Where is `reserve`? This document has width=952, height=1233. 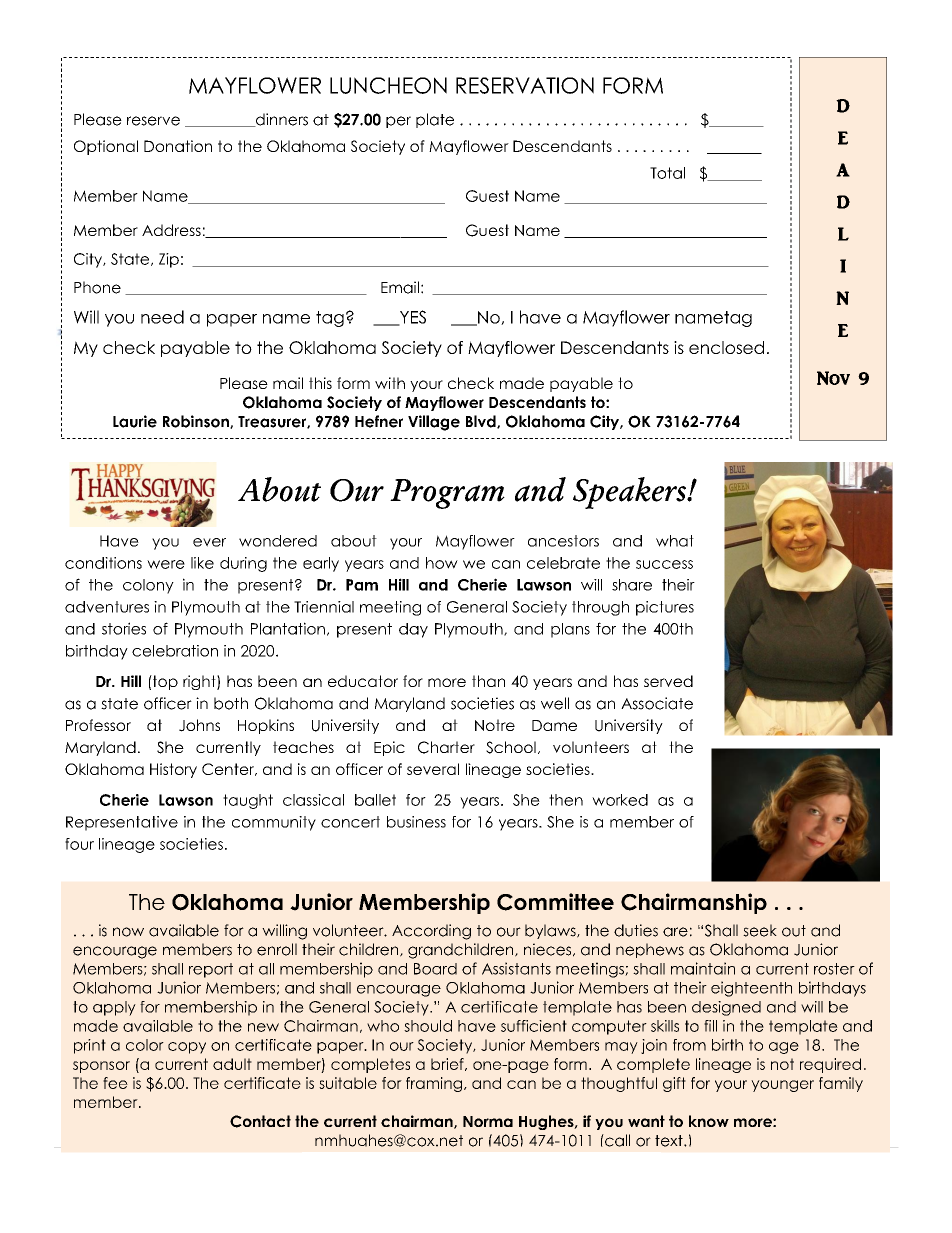
reserve is located at coordinates (153, 121).
